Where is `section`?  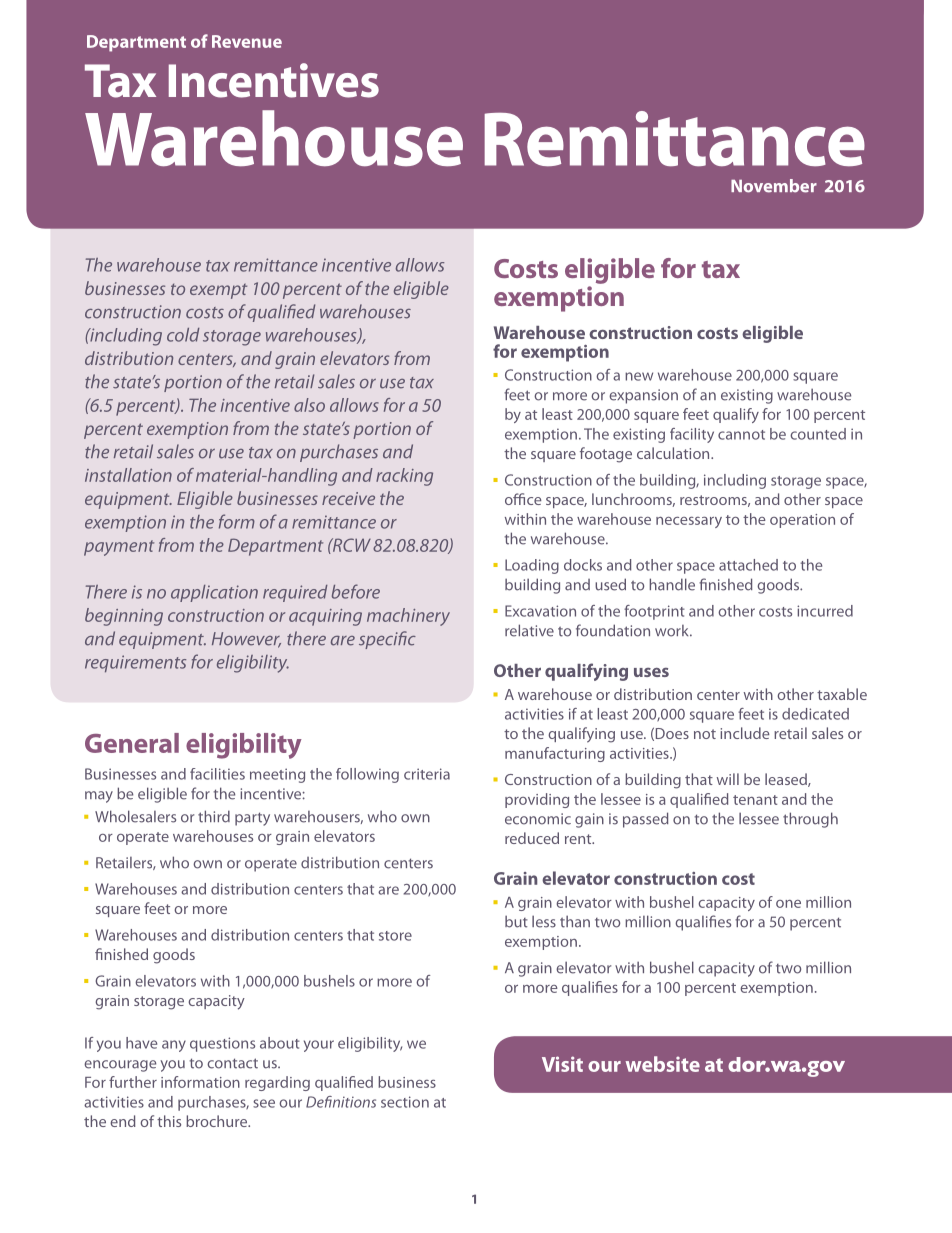 section is located at coordinates (405, 1102).
